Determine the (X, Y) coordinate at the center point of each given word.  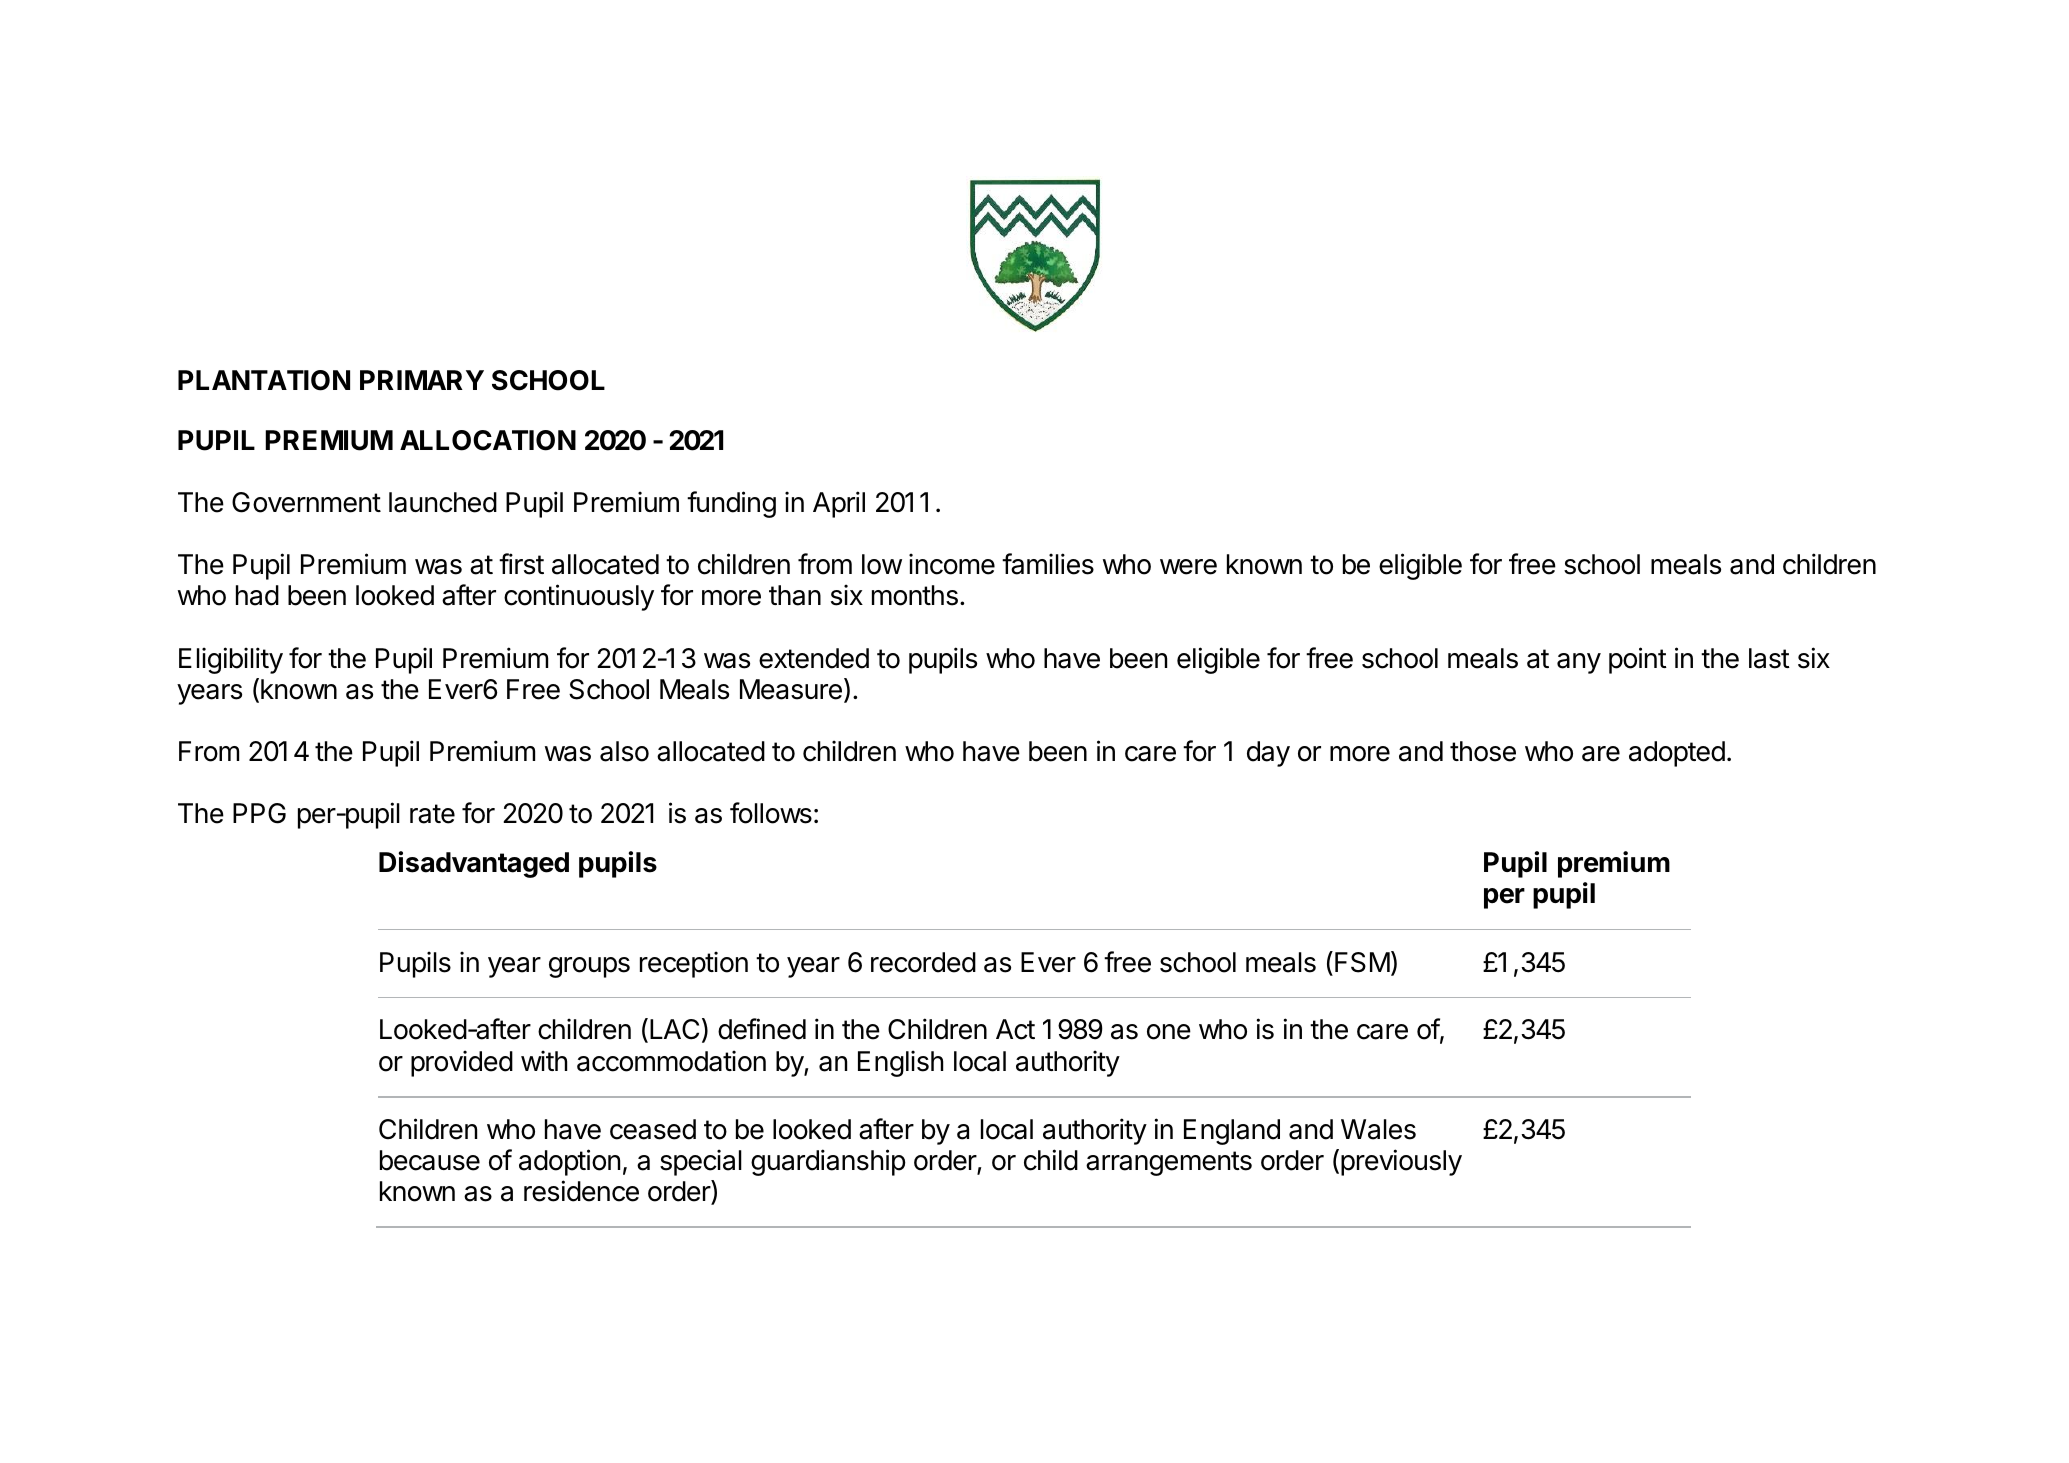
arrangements (1169, 1163)
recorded (923, 962)
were (1188, 567)
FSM (1362, 962)
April (839, 504)
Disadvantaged (474, 864)
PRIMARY (422, 380)
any (1579, 663)
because (430, 1160)
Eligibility (231, 660)
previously (1401, 1162)
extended (814, 658)
